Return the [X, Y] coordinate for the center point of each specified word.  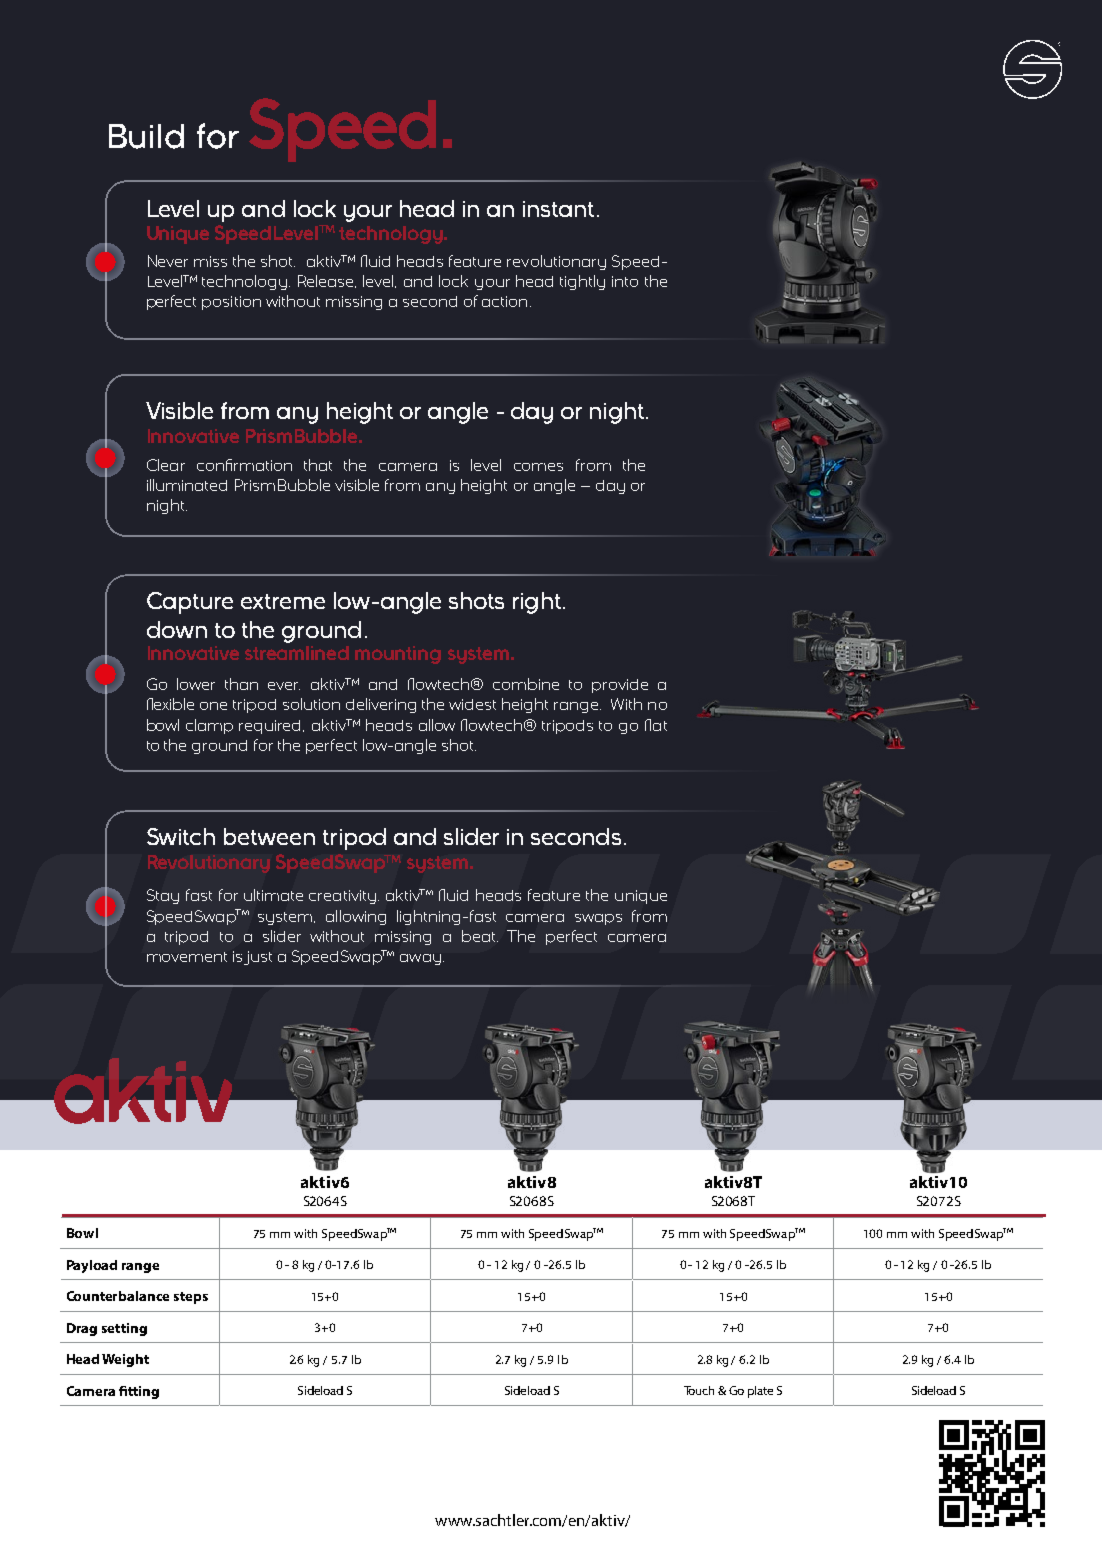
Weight [125, 1360]
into [625, 281]
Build [146, 136]
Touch [699, 1390]
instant [558, 209]
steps [191, 1298]
